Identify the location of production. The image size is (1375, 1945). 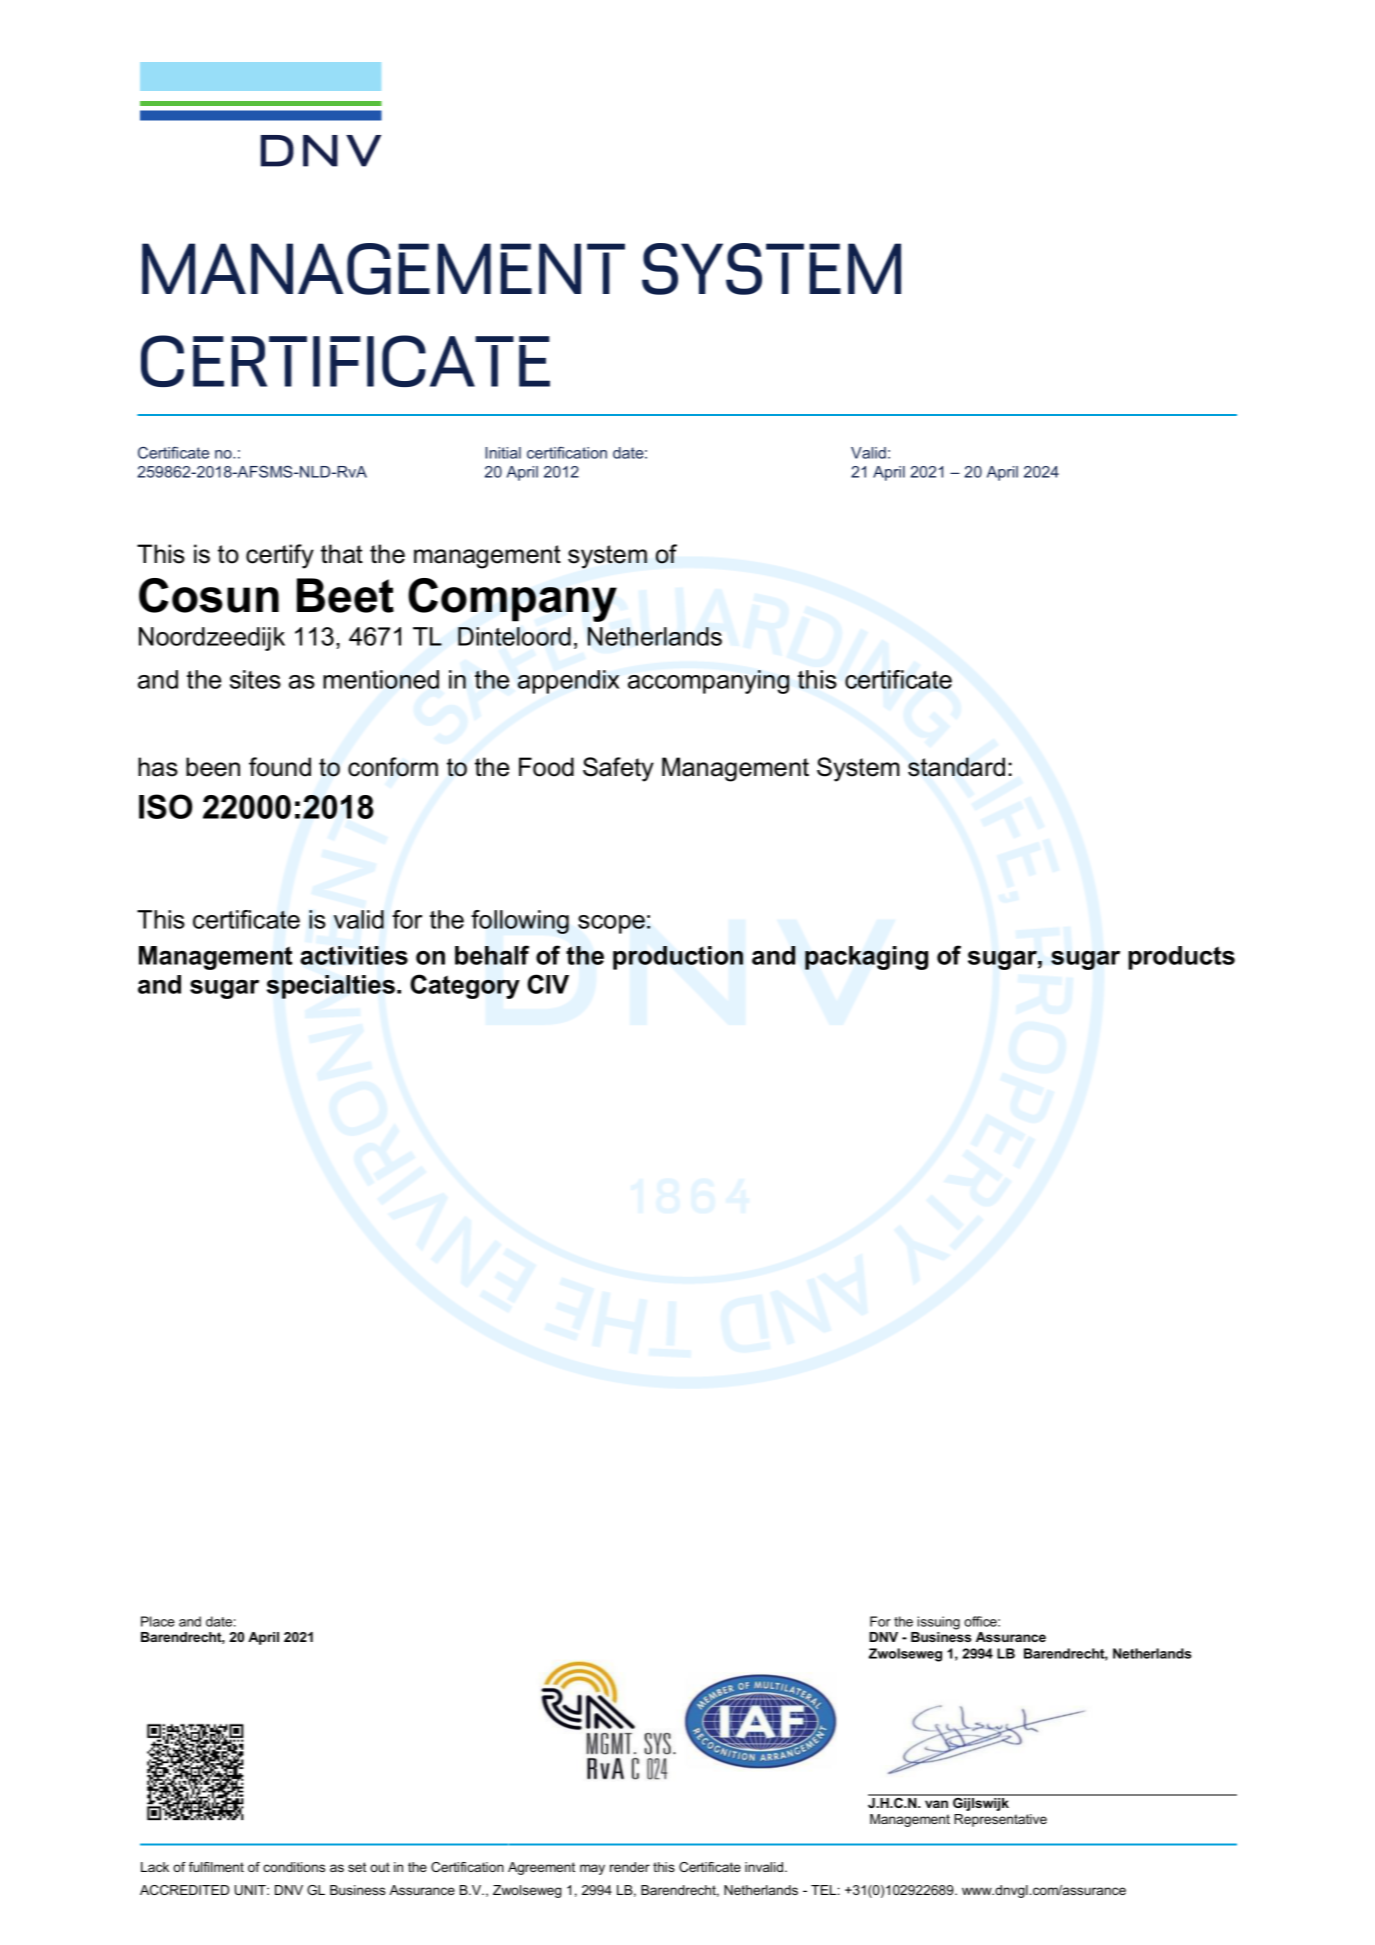
(678, 958).
